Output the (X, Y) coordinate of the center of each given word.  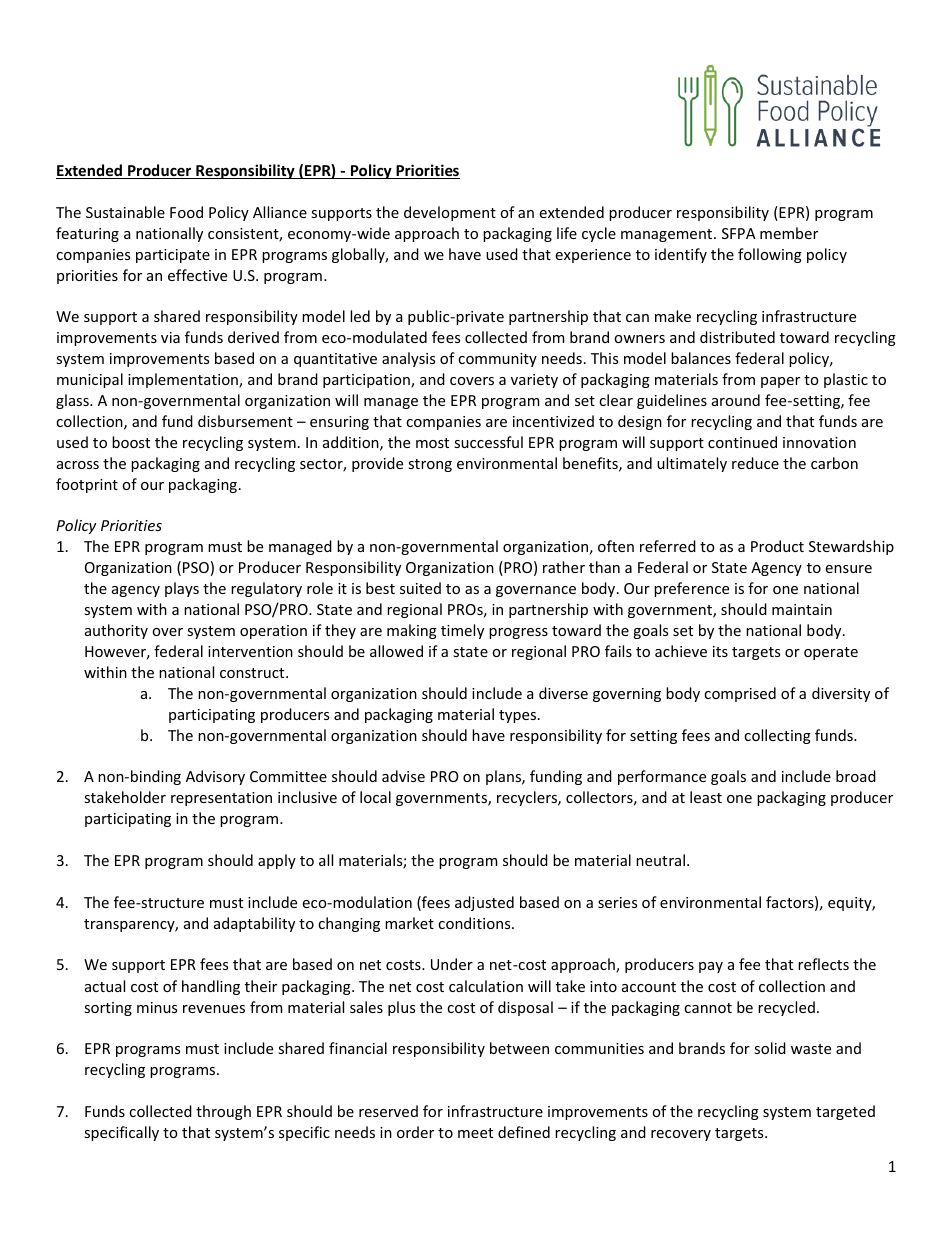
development (450, 213)
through (223, 1112)
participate (173, 256)
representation (221, 799)
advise (403, 776)
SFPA (739, 233)
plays (182, 589)
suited (420, 588)
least (706, 797)
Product (777, 546)
